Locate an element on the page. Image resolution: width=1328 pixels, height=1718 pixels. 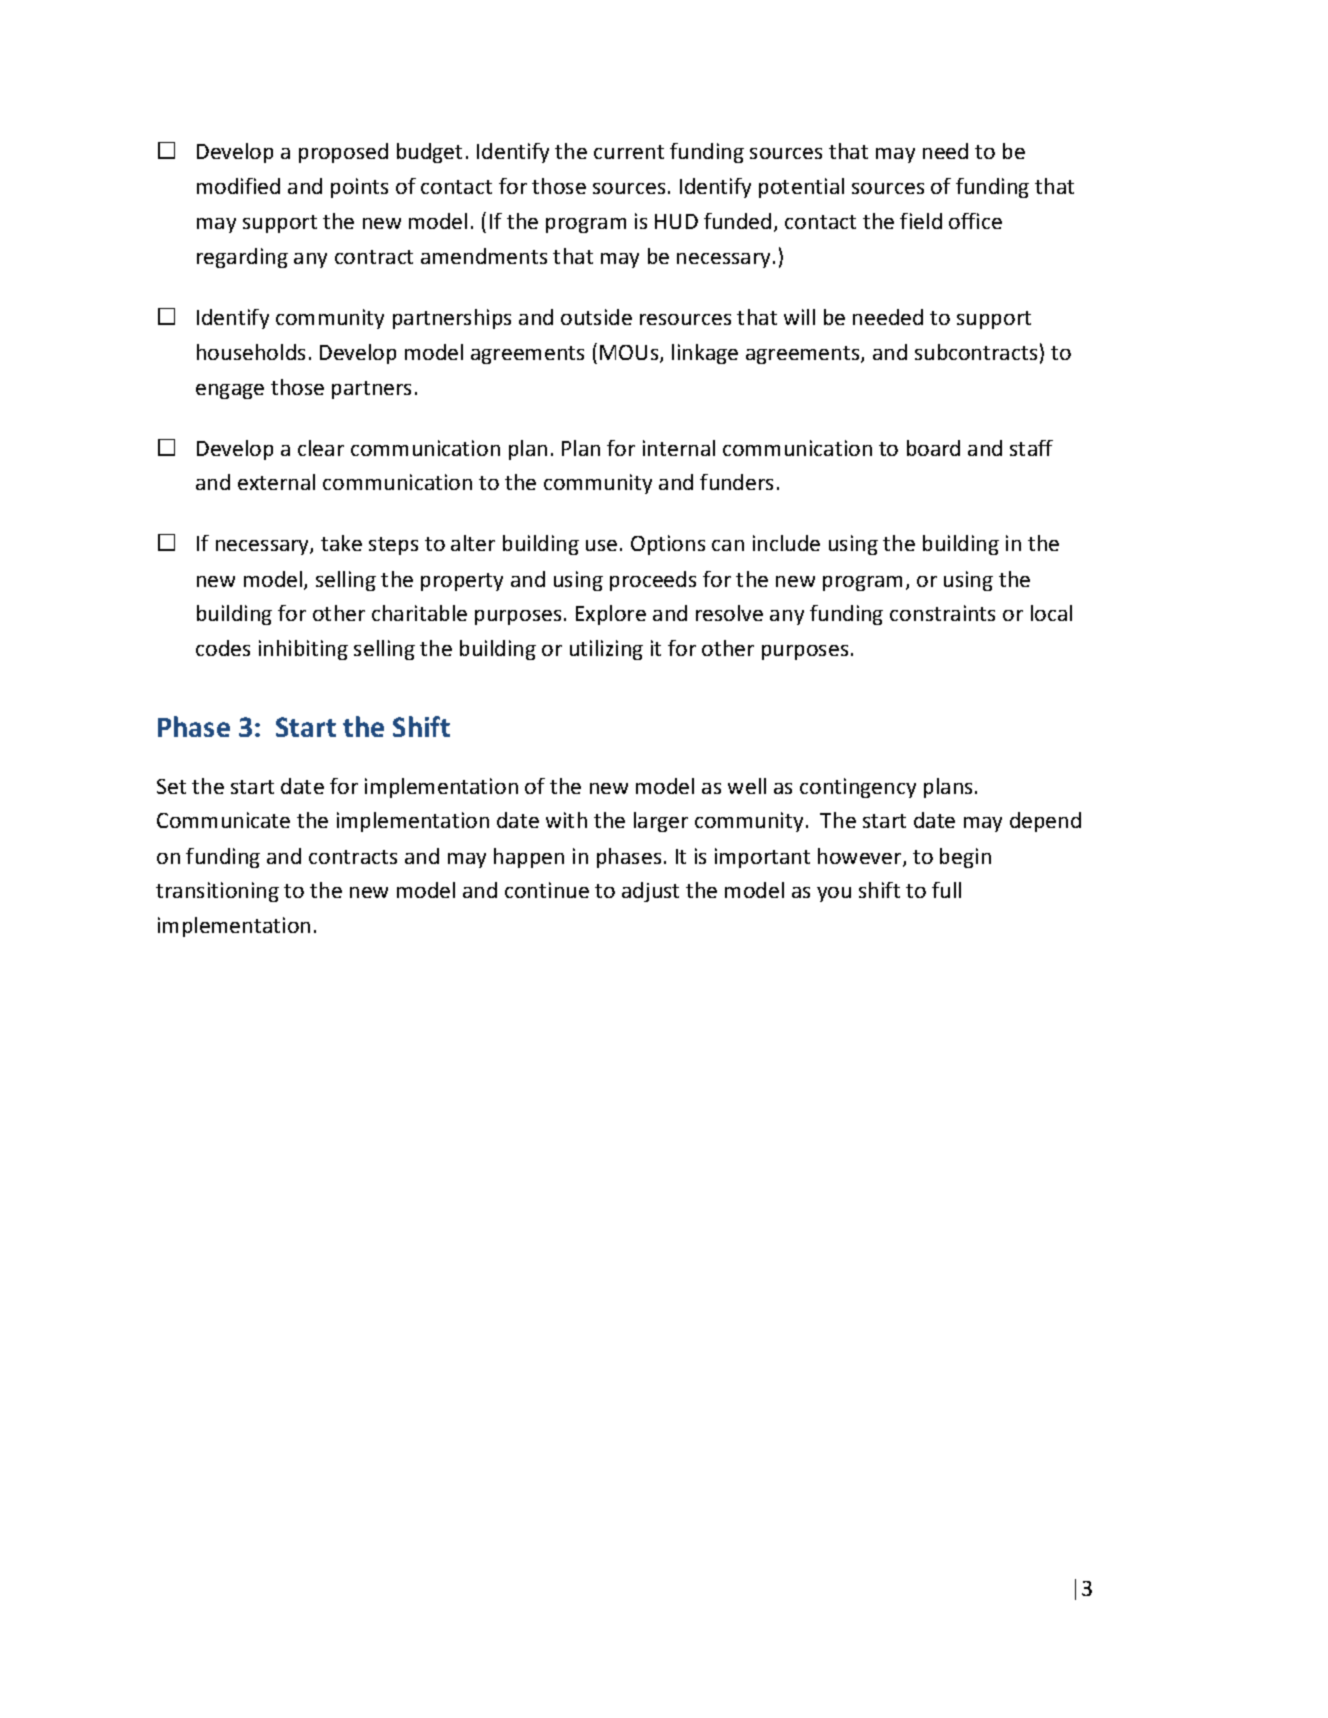
engage is located at coordinates (230, 391).
